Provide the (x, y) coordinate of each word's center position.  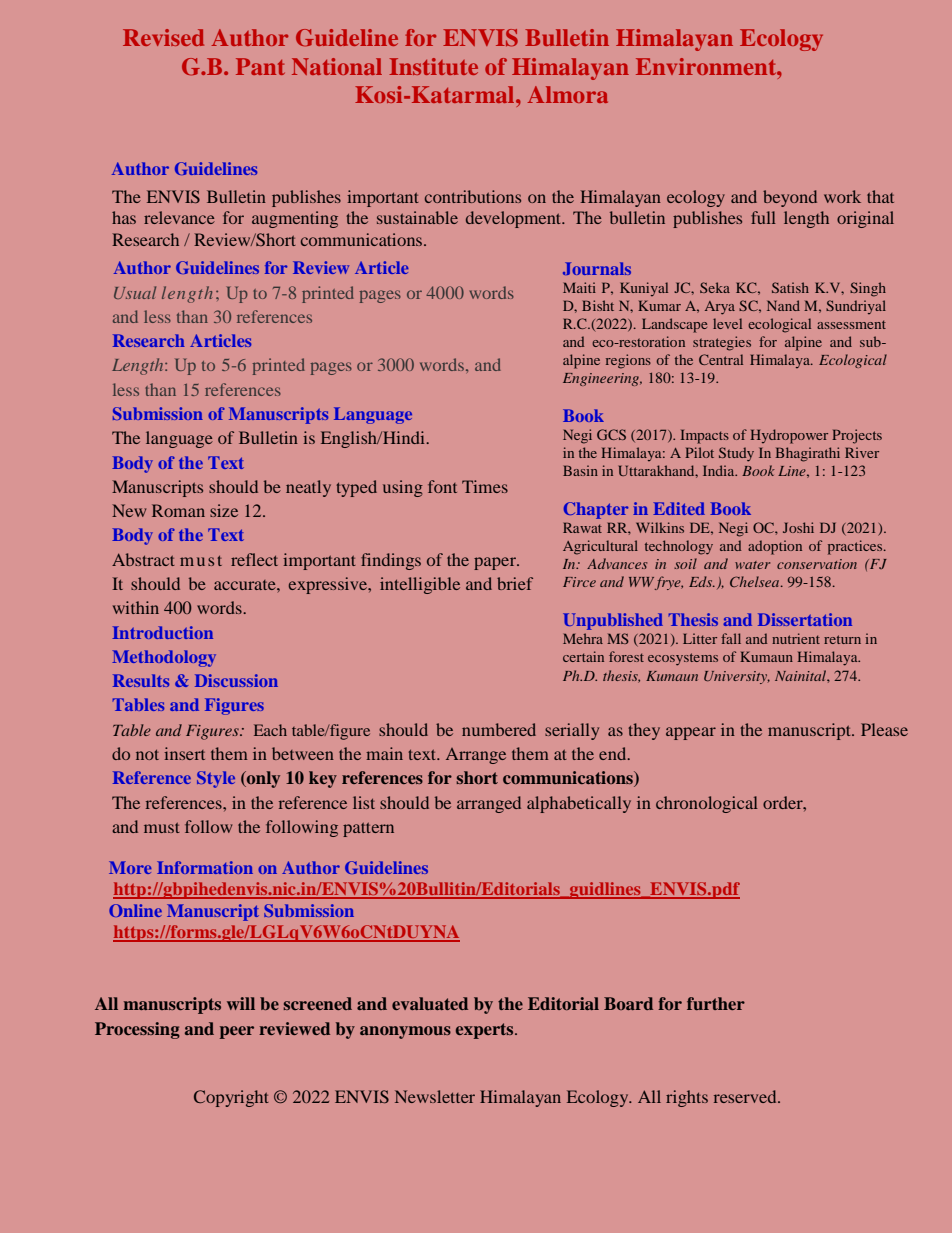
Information (205, 867)
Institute (433, 66)
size (224, 510)
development (515, 219)
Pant (260, 66)
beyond (790, 198)
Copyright (231, 1098)
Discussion (236, 680)
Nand (783, 305)
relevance (179, 217)
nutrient (796, 638)
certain (583, 656)
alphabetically (579, 804)
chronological (707, 804)
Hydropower (789, 436)
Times (485, 486)
